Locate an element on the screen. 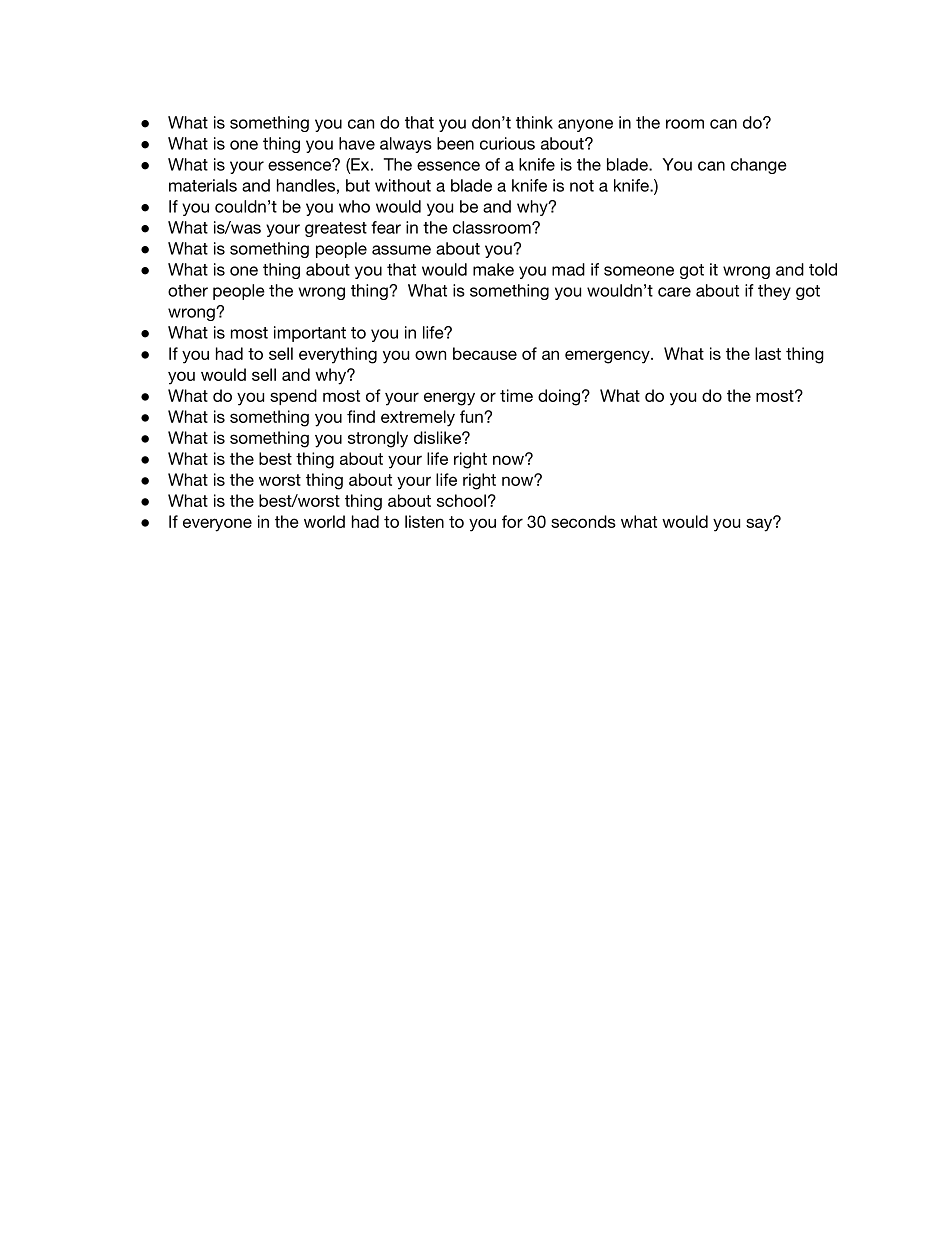 This screenshot has height=1233, width=952. change is located at coordinates (759, 166).
